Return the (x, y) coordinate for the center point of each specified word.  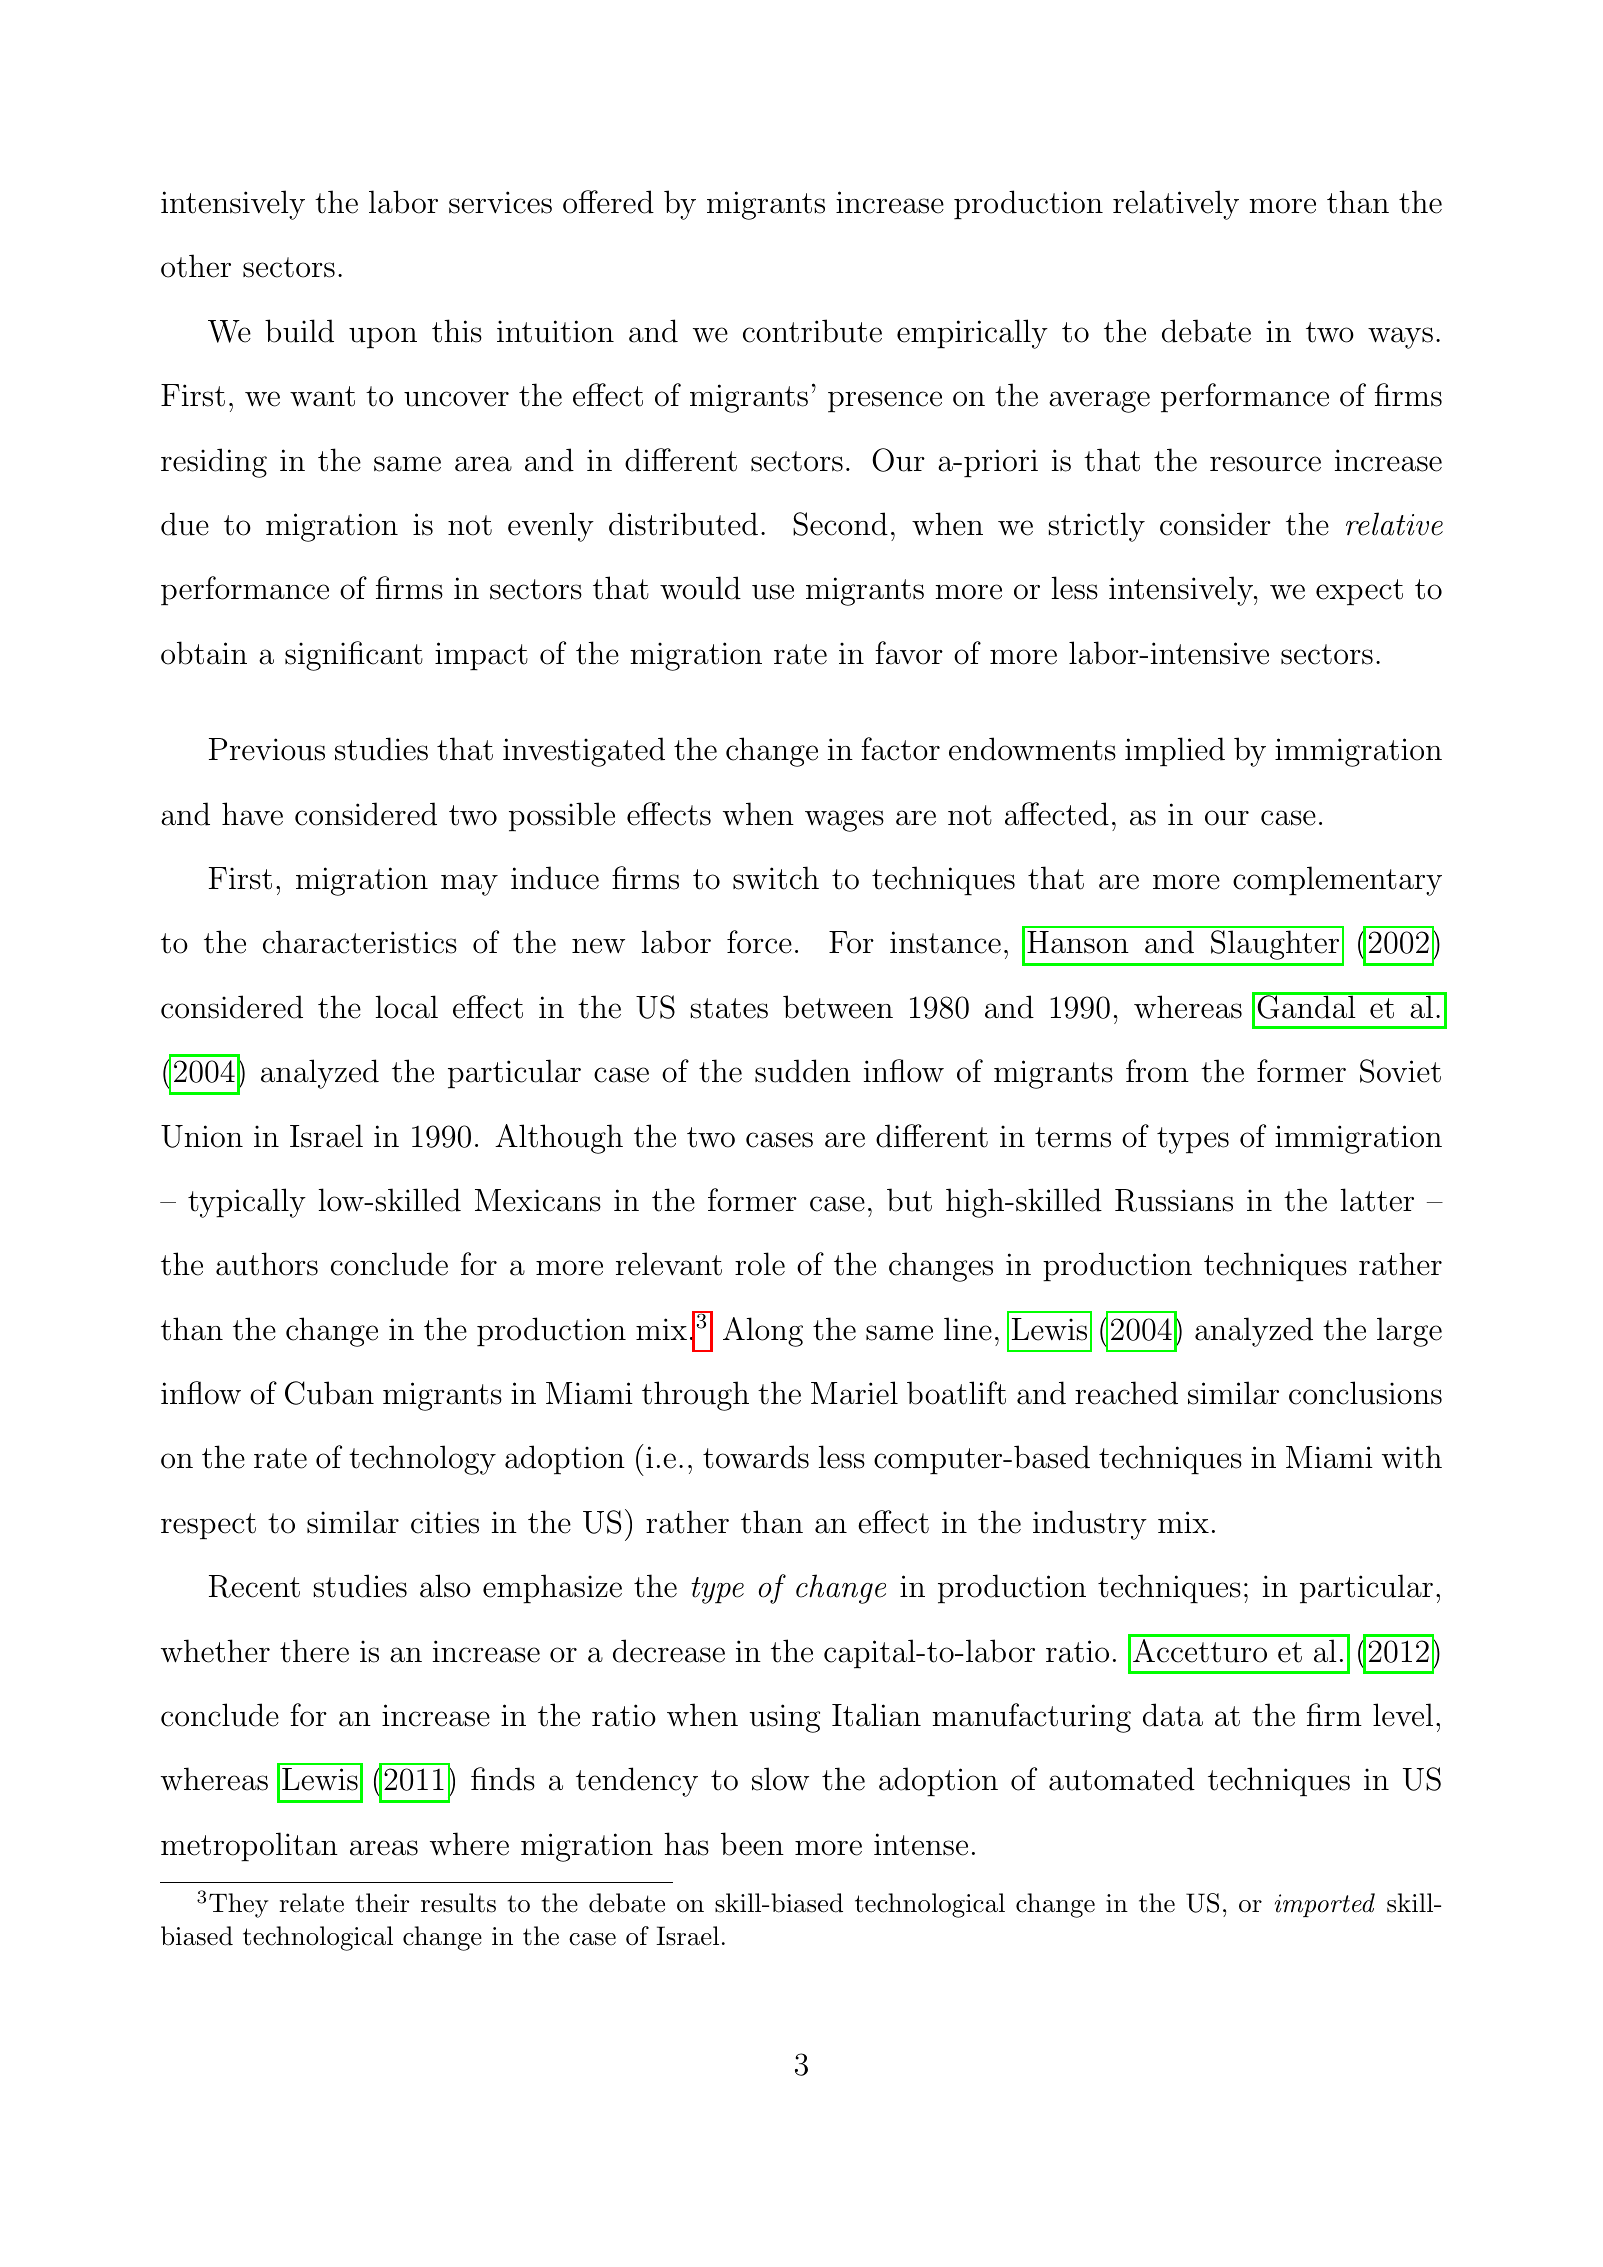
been (752, 1844)
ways (1400, 338)
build (299, 331)
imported (1325, 1905)
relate (311, 1903)
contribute (812, 331)
